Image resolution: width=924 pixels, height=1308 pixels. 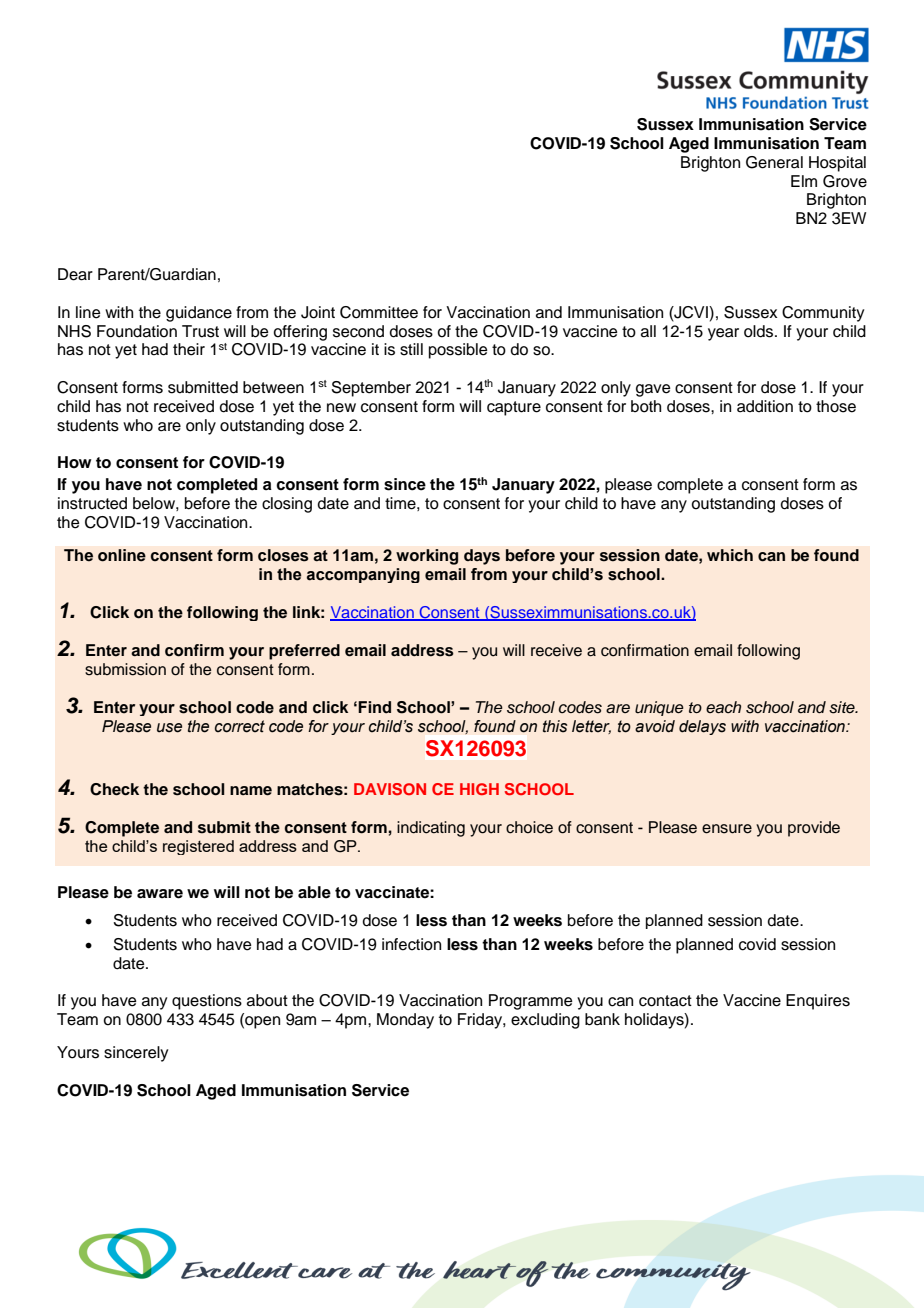 What do you see at coordinates (514, 408) in the screenshot?
I see `capture` at bounding box center [514, 408].
